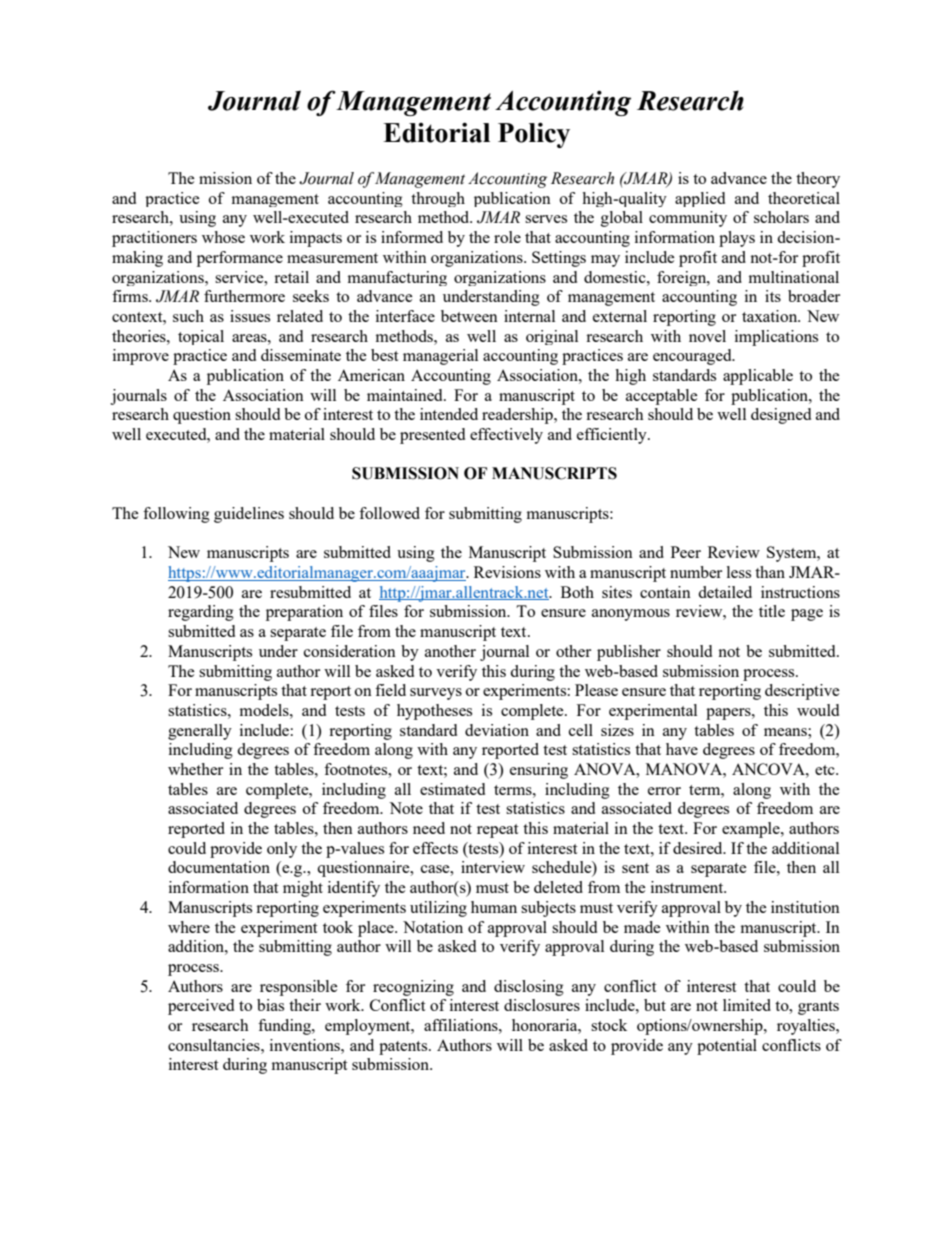 This screenshot has height=1233, width=952. Describe the element at coordinates (747, 1005) in the screenshot. I see `limited` at that location.
